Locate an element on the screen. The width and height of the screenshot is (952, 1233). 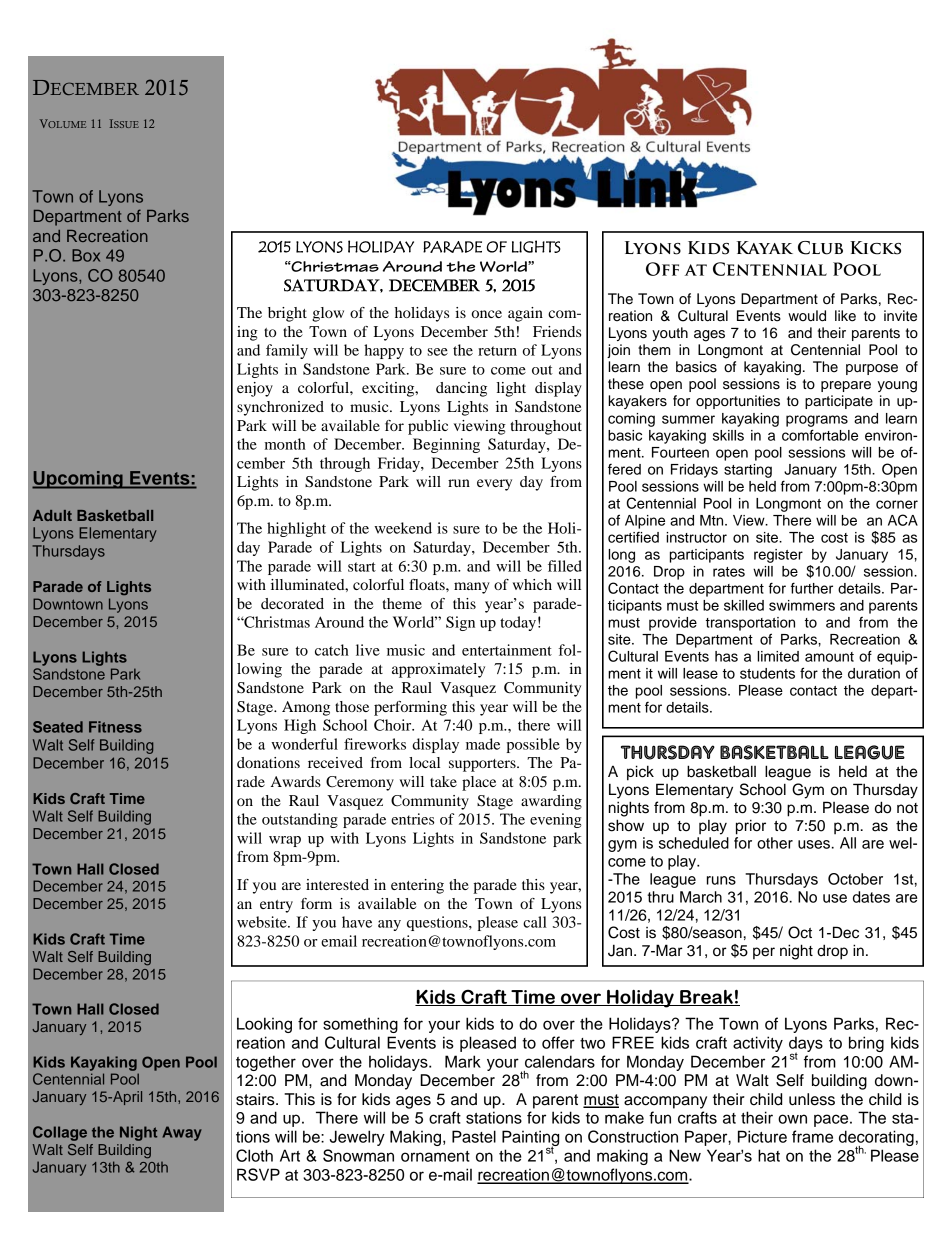
once is located at coordinates (487, 314).
